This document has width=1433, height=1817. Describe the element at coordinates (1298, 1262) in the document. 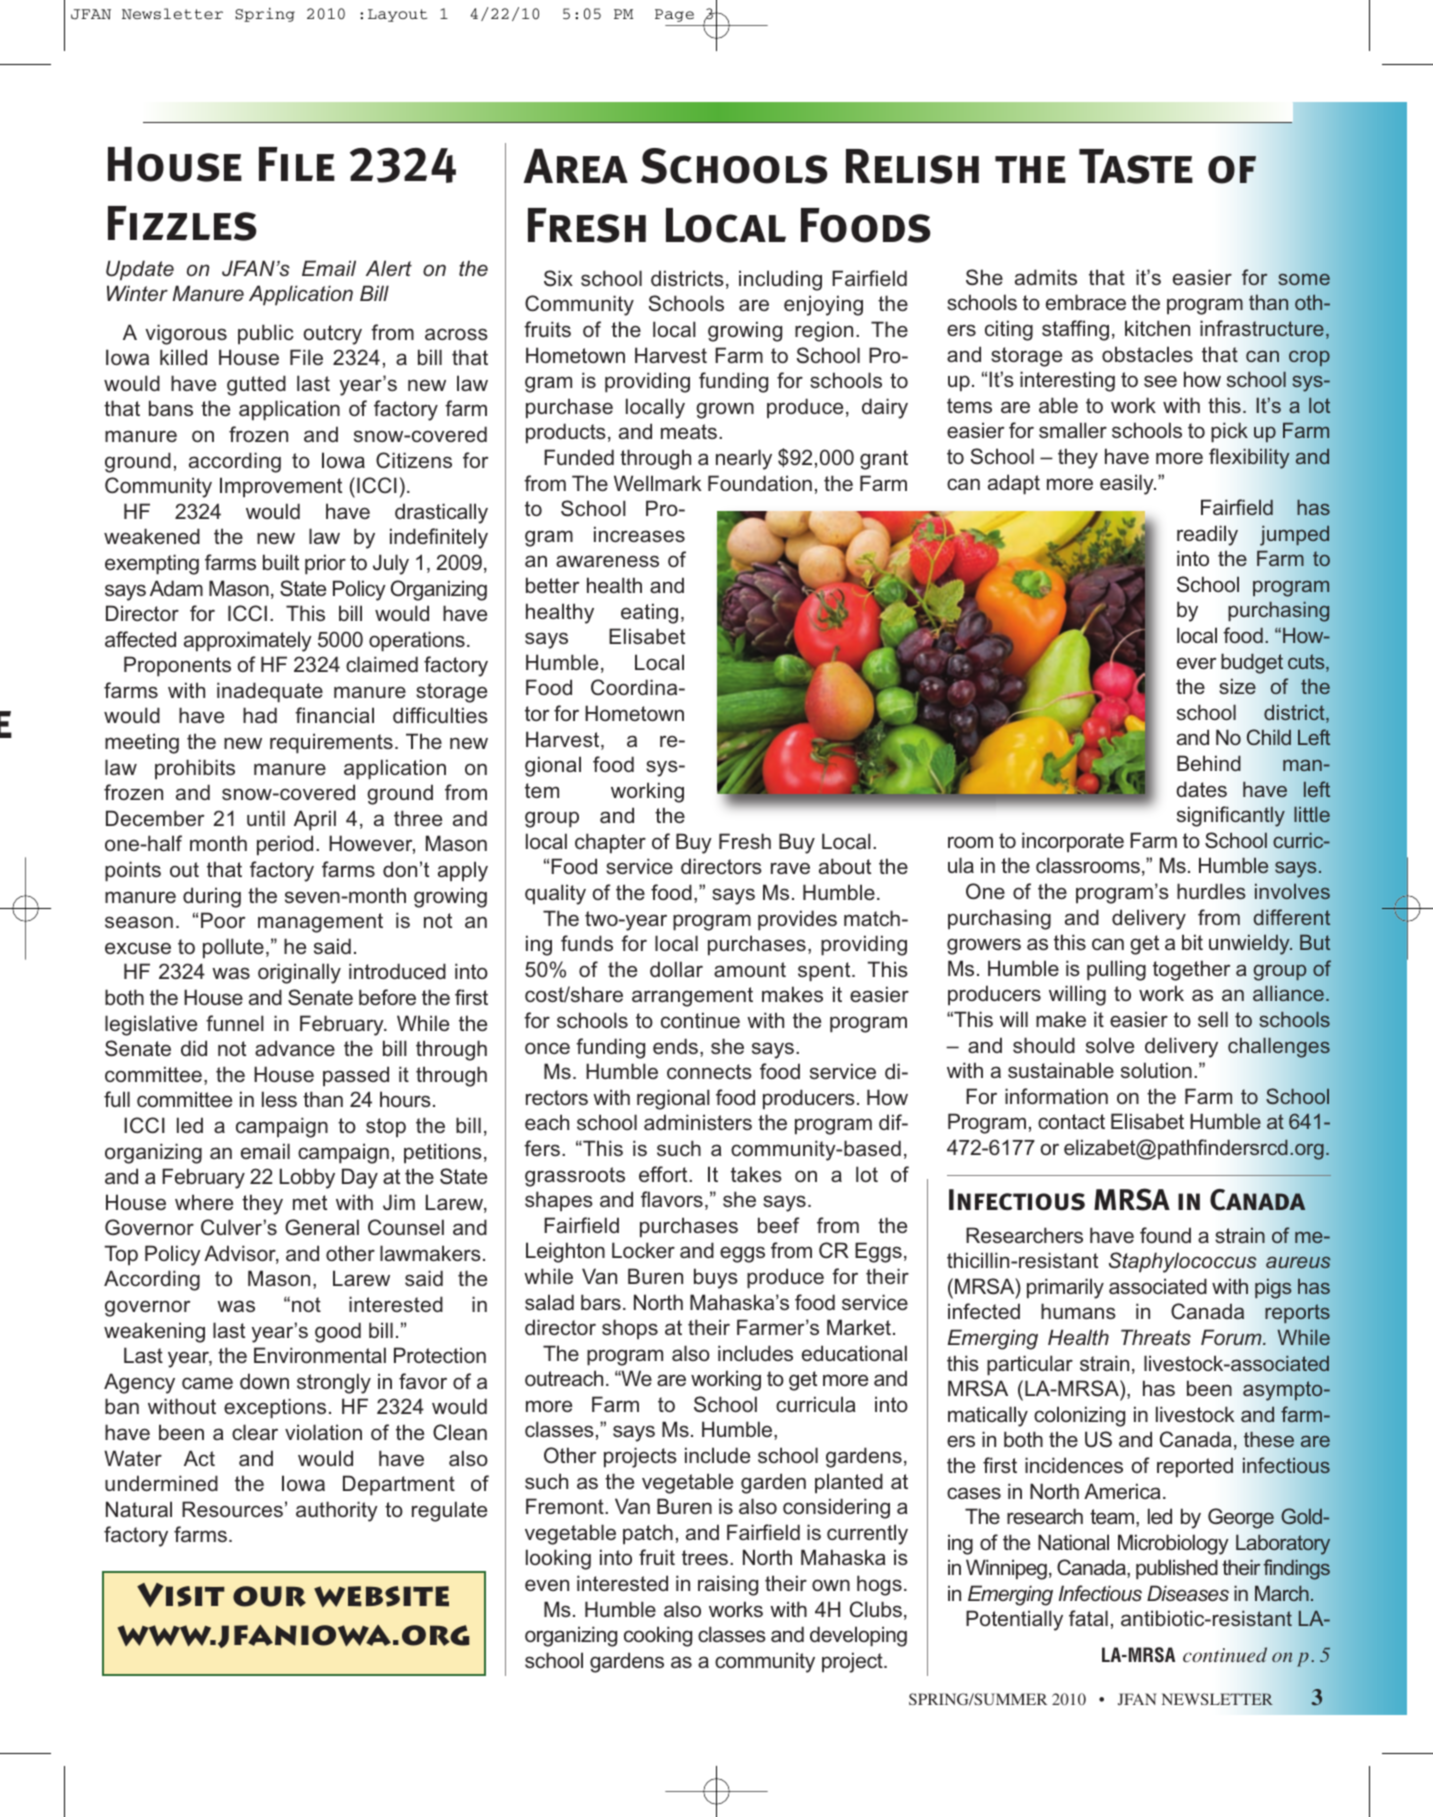

I see `aureus` at that location.
